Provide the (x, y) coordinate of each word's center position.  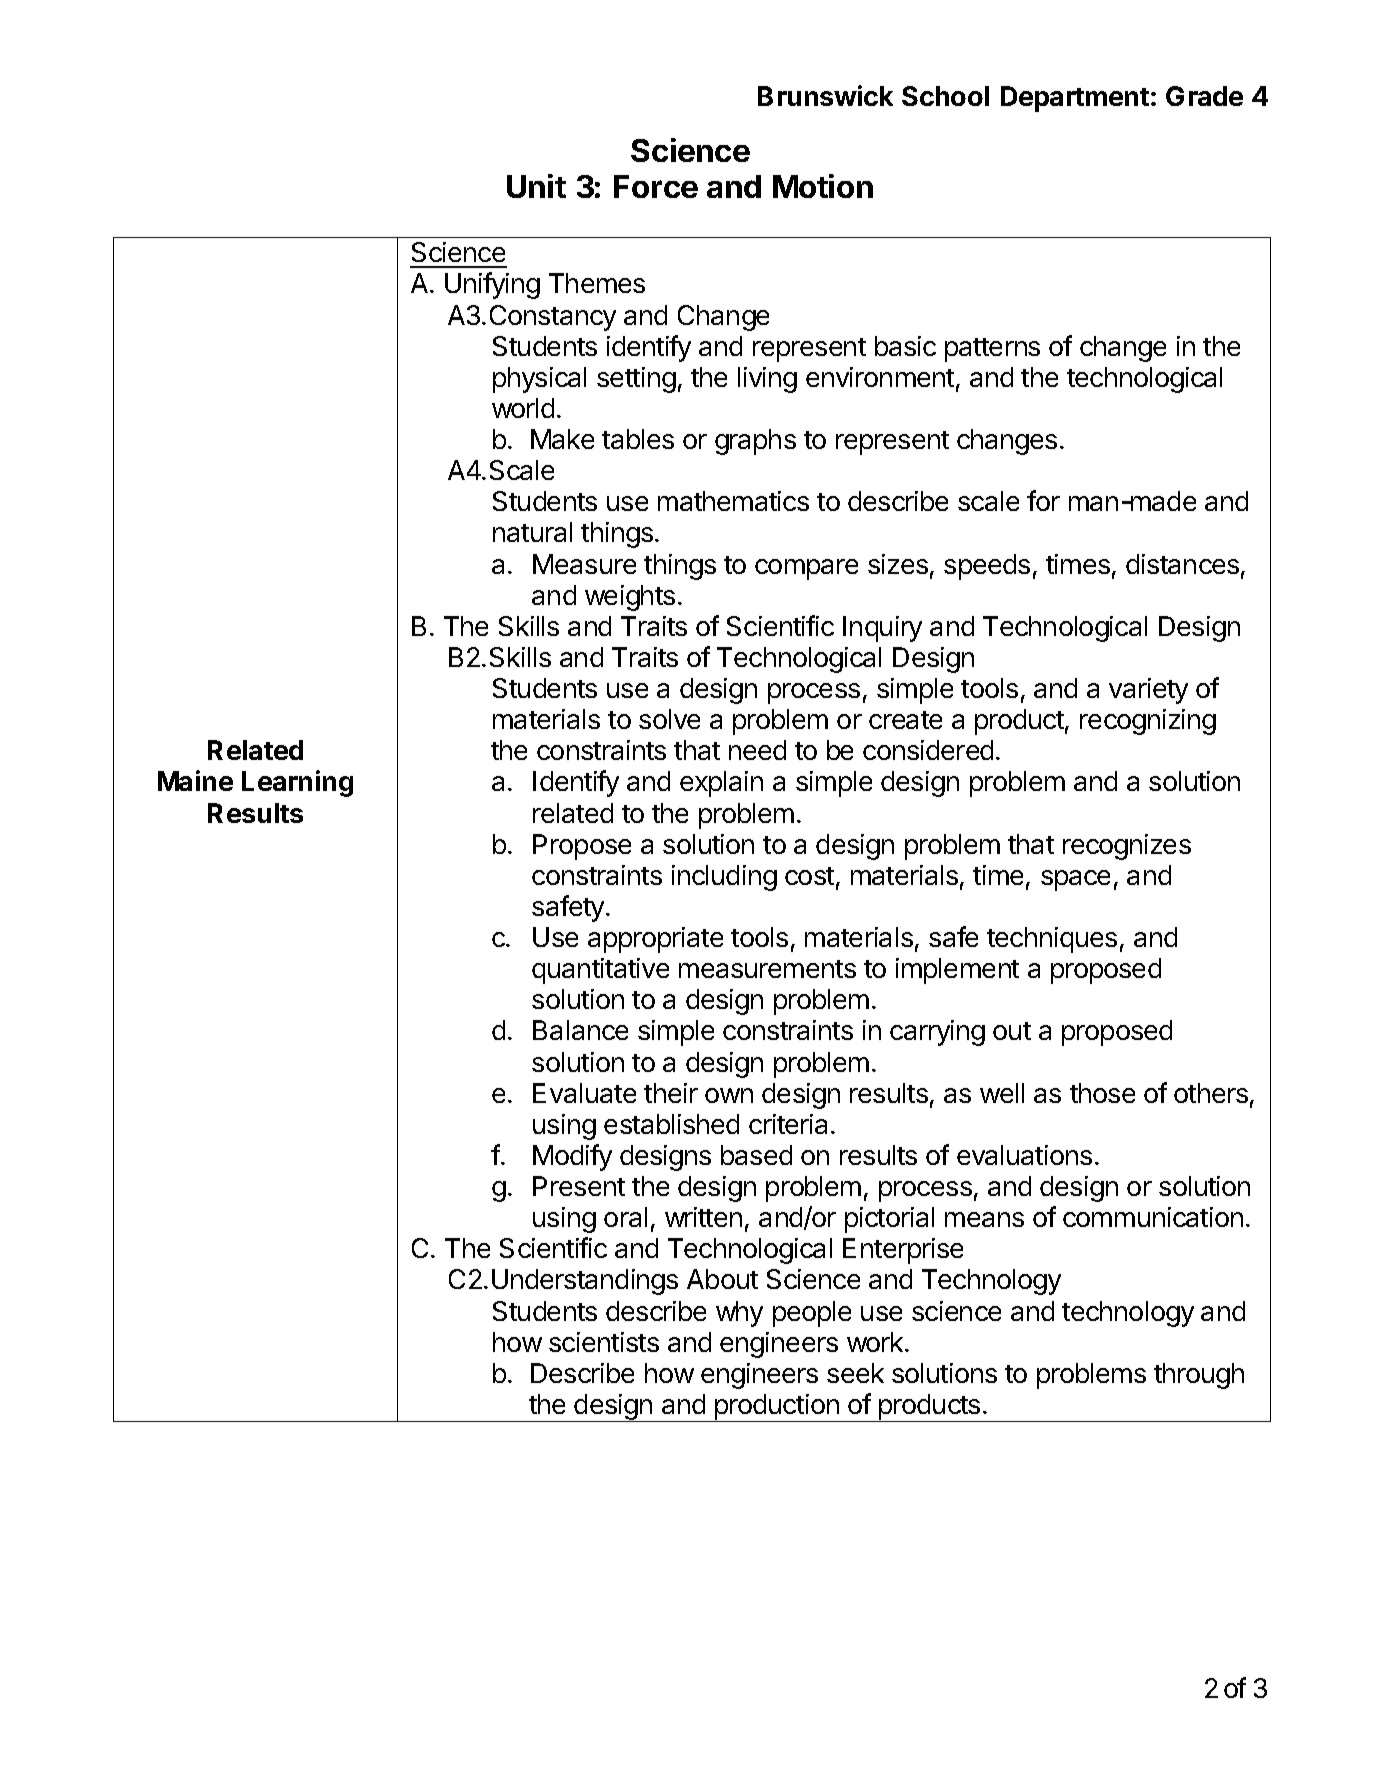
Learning (297, 783)
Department (1075, 99)
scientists (604, 1342)
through (1199, 1376)
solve (669, 719)
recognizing (1148, 722)
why (739, 1314)
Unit (536, 186)
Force (656, 186)
